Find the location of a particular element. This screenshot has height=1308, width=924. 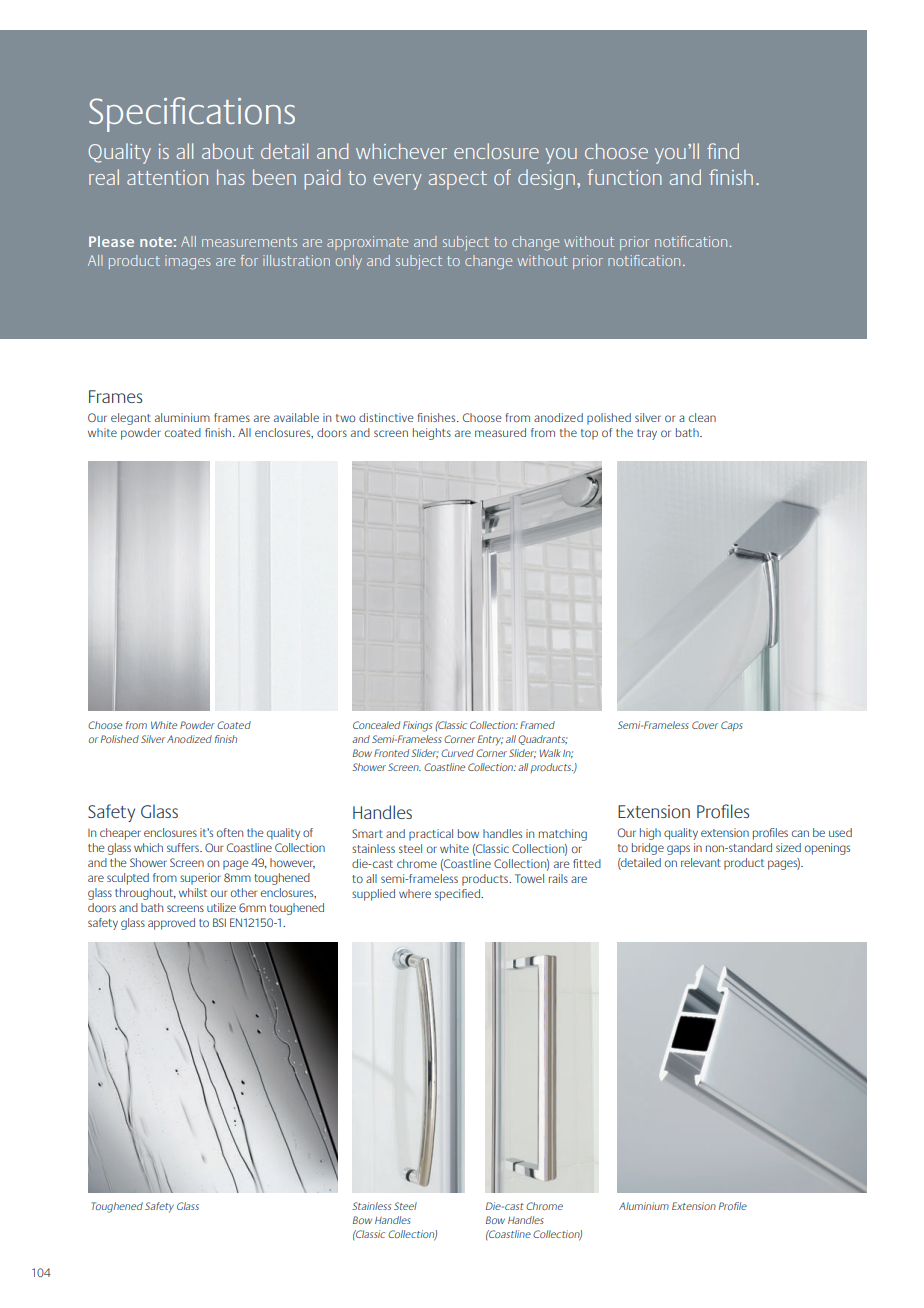

about is located at coordinates (228, 151).
